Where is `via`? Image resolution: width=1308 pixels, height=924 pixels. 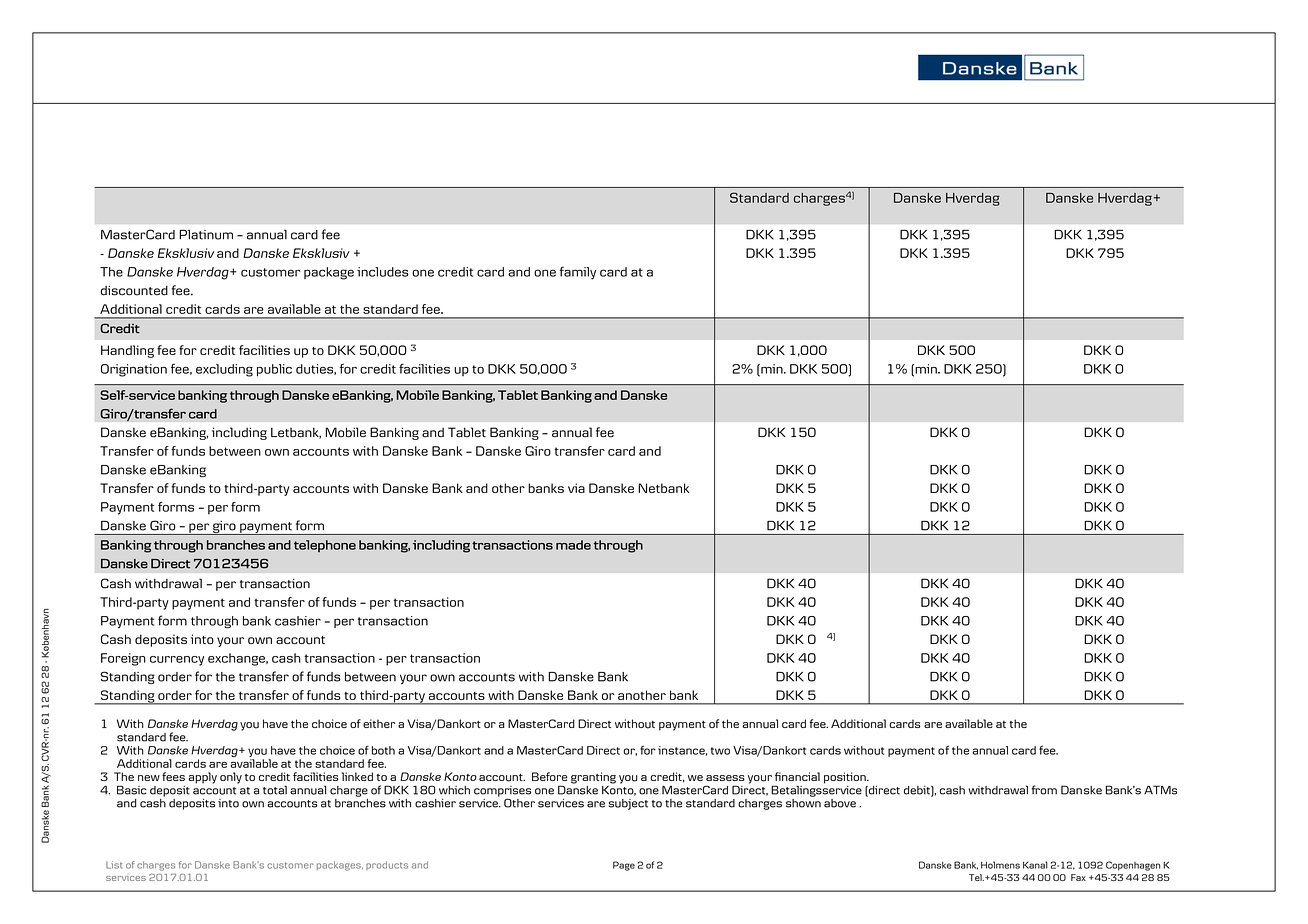
via is located at coordinates (576, 488).
